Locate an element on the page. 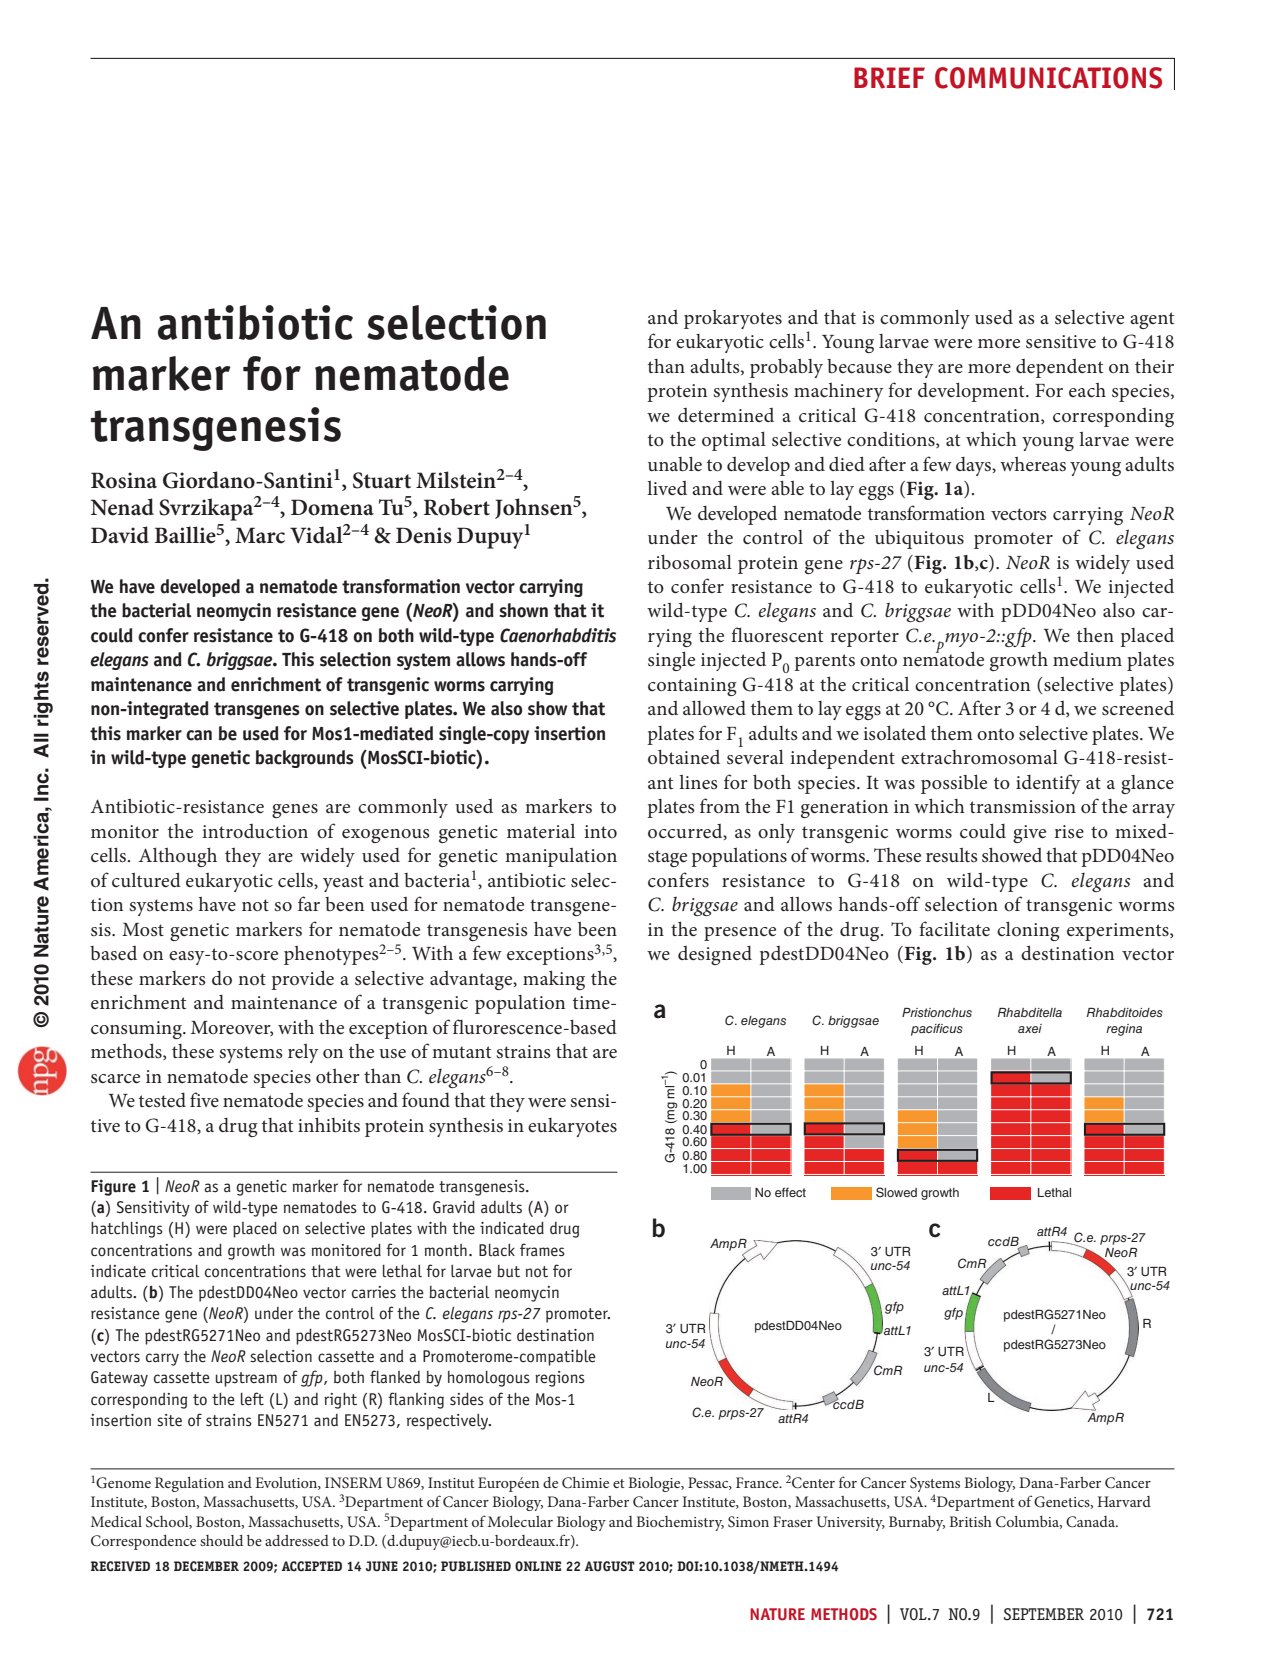  SEPTEMBER is located at coordinates (1044, 1614).
